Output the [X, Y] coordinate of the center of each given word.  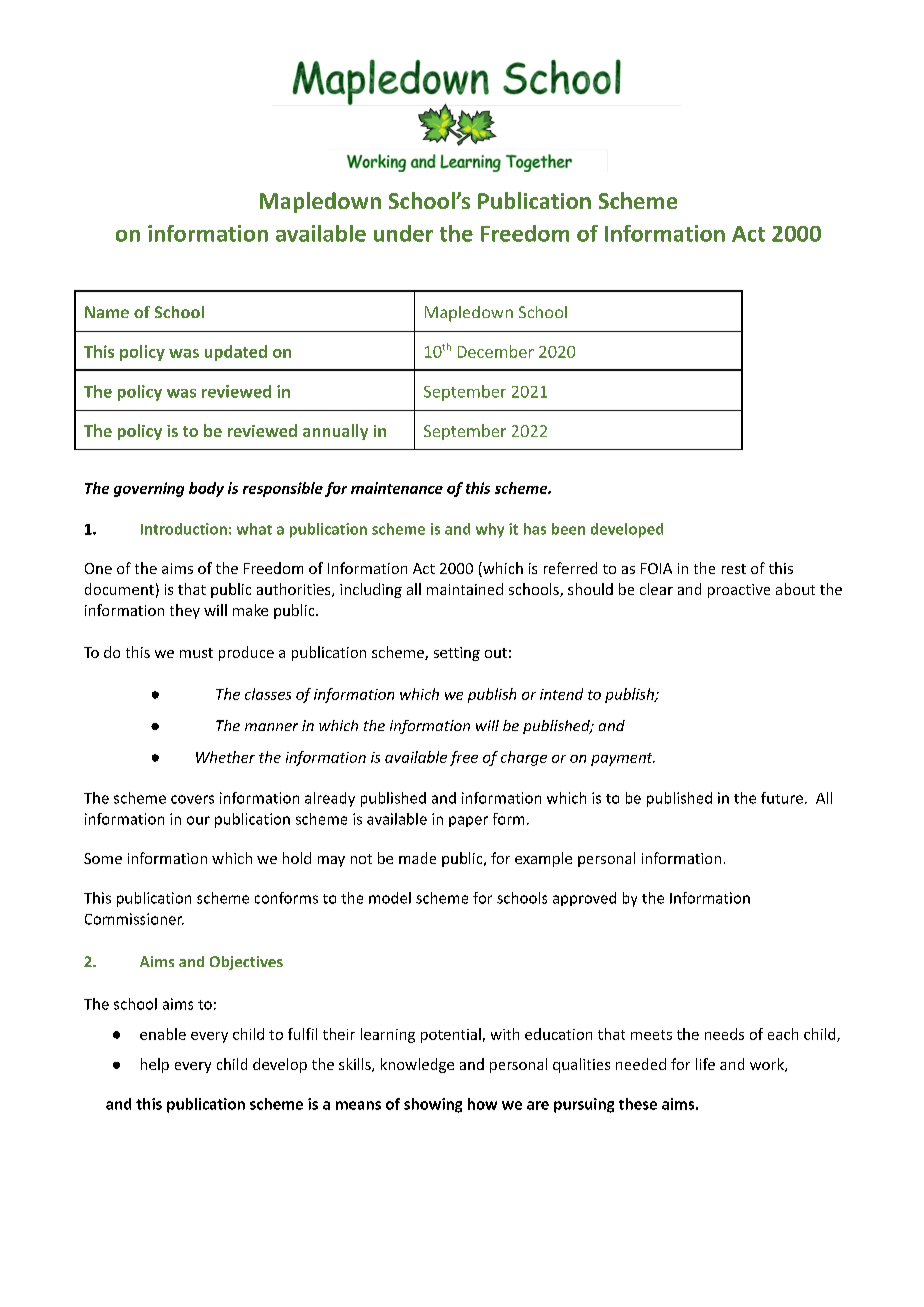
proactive [739, 591]
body [206, 489]
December [496, 351]
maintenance [397, 488]
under [403, 233]
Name [107, 312]
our [198, 820]
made [417, 858]
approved [584, 899]
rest [734, 569]
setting [457, 654]
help [155, 1065]
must [196, 653]
